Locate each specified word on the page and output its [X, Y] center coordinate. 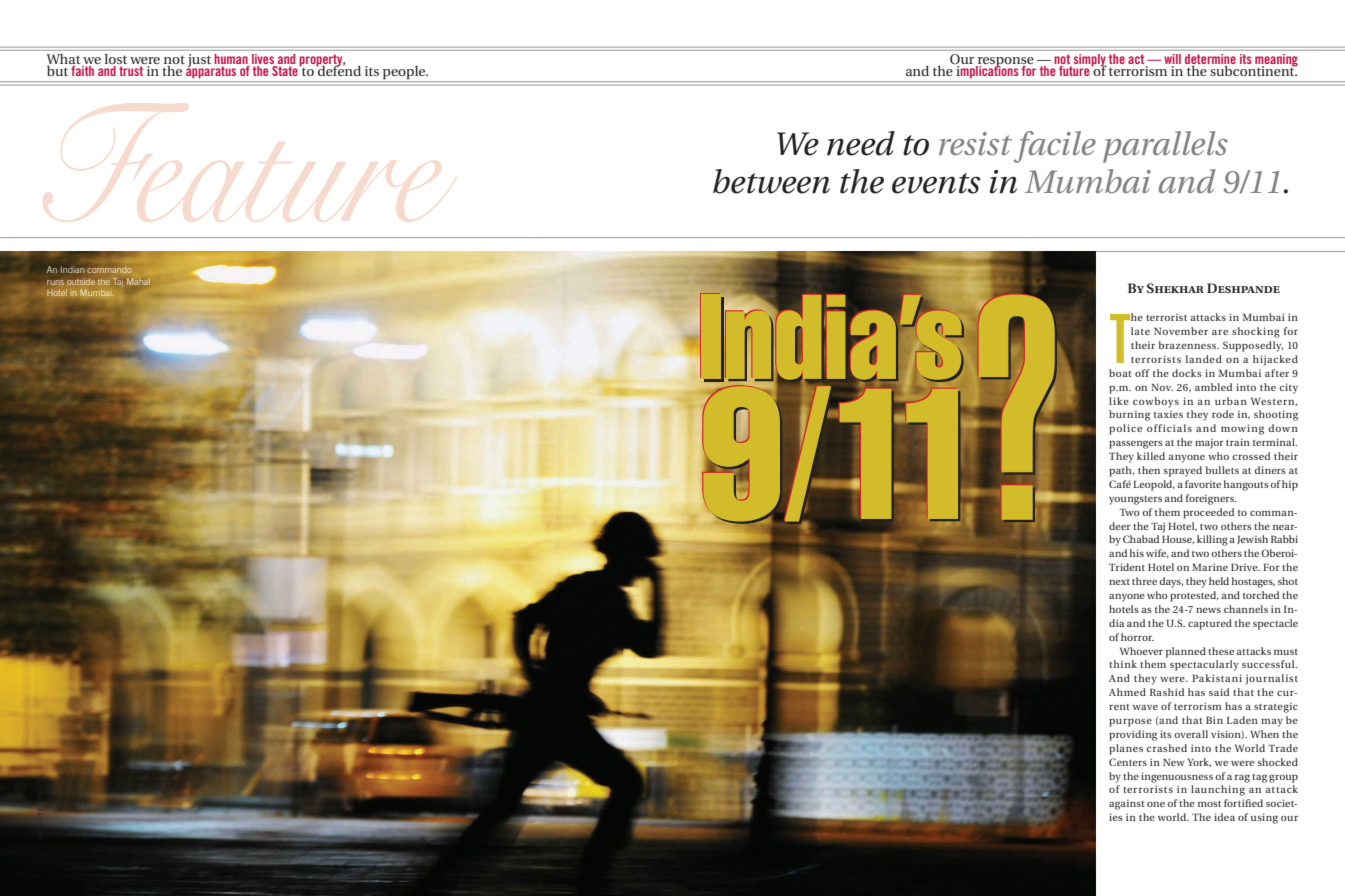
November [1181, 331]
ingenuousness [1177, 777]
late [1140, 331]
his [1137, 553]
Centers [1128, 762]
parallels [1165, 147]
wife [1157, 553]
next [1119, 582]
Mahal [138, 281]
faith [83, 69]
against [1127, 804]
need [861, 143]
